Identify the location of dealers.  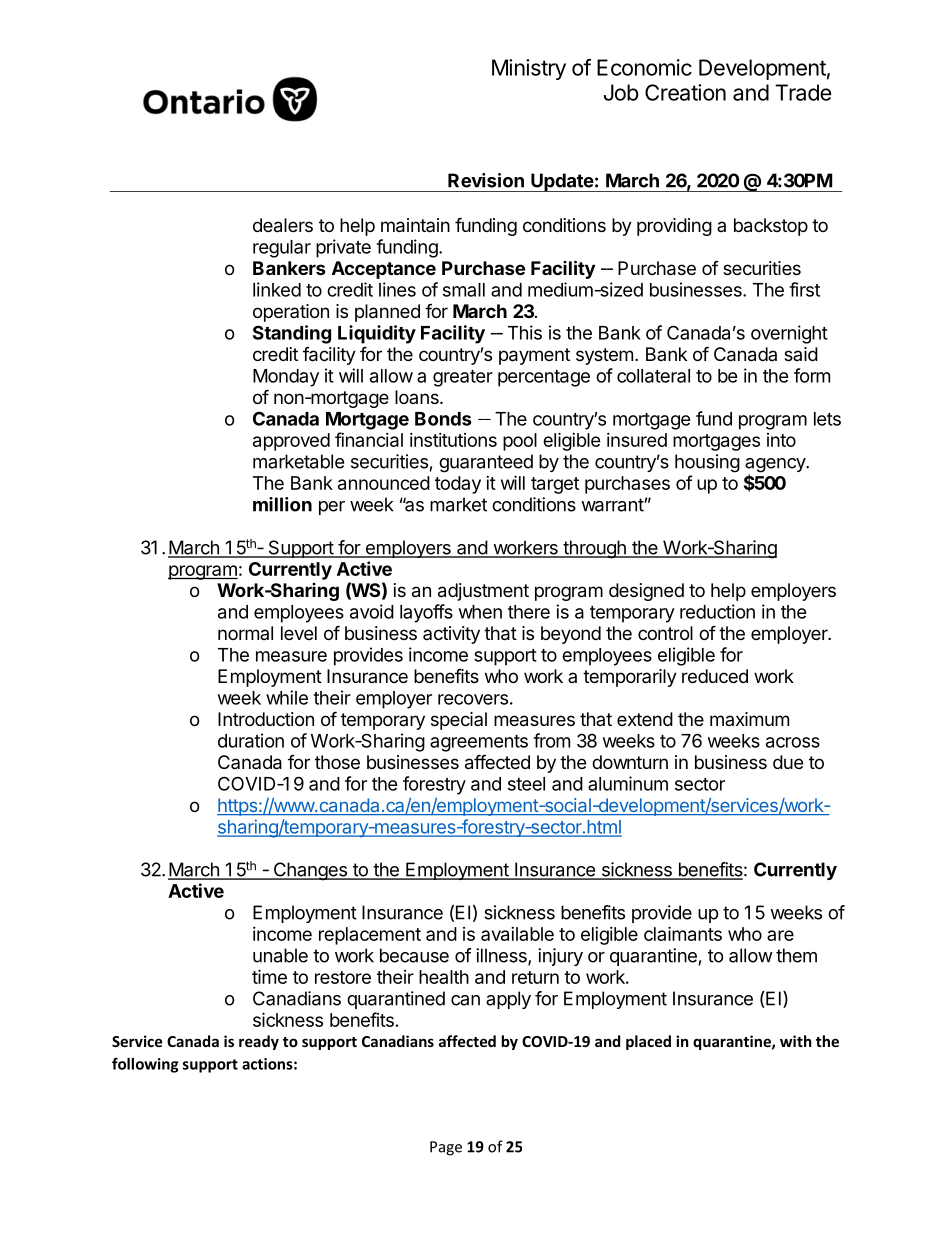
(283, 225).
